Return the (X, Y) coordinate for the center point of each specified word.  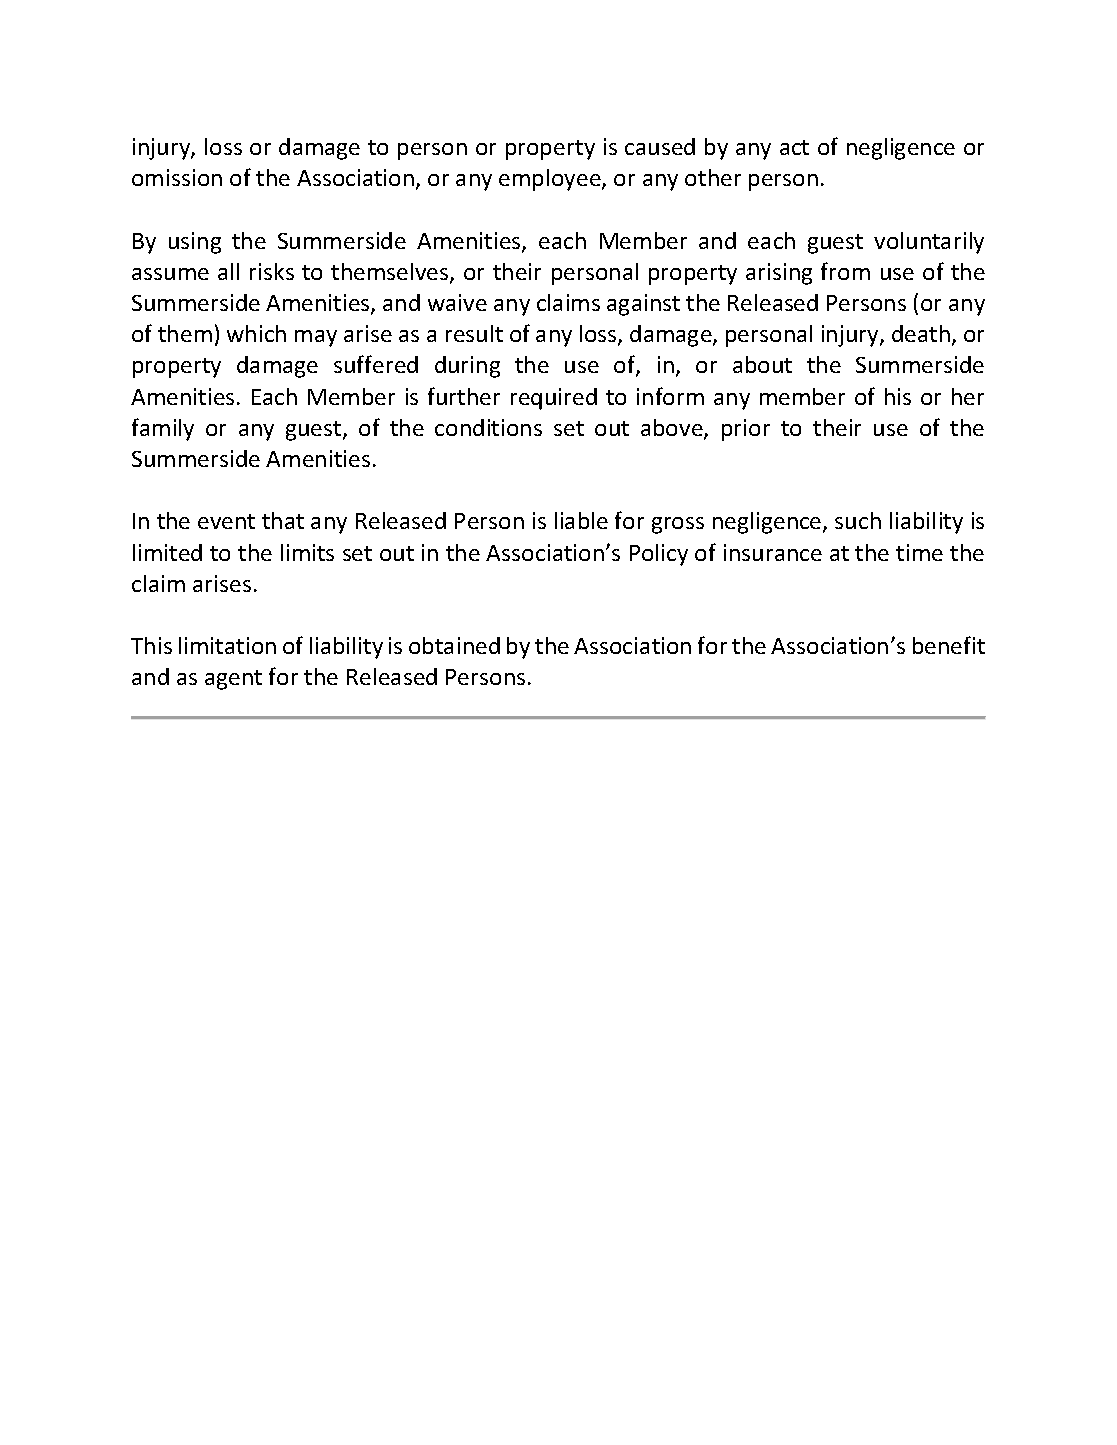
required (554, 399)
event (226, 521)
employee (551, 180)
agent (233, 680)
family (163, 429)
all (228, 271)
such (858, 520)
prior (746, 430)
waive (457, 302)
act (794, 147)
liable (581, 520)
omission (177, 177)
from (845, 271)
